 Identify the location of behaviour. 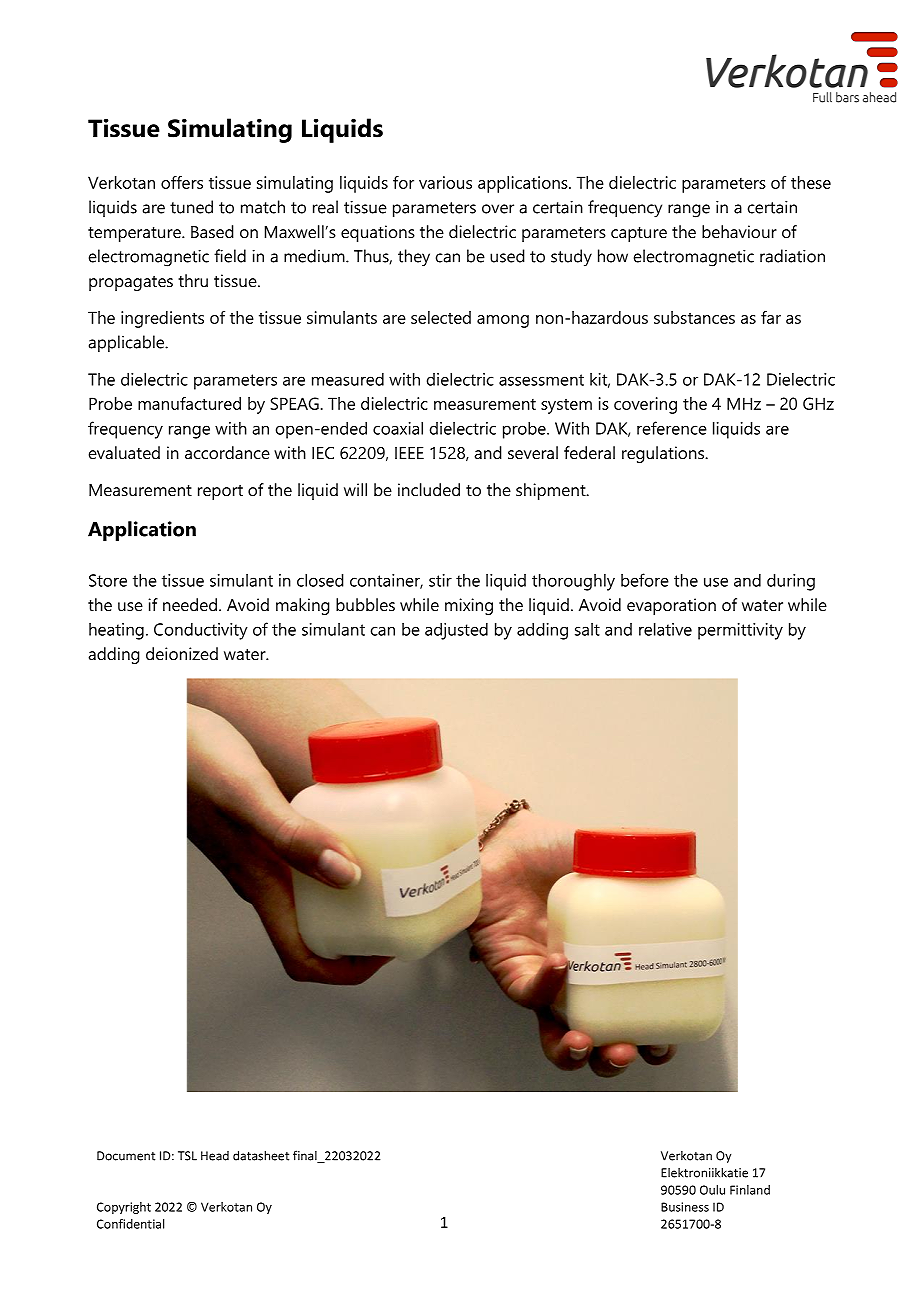
(739, 231).
